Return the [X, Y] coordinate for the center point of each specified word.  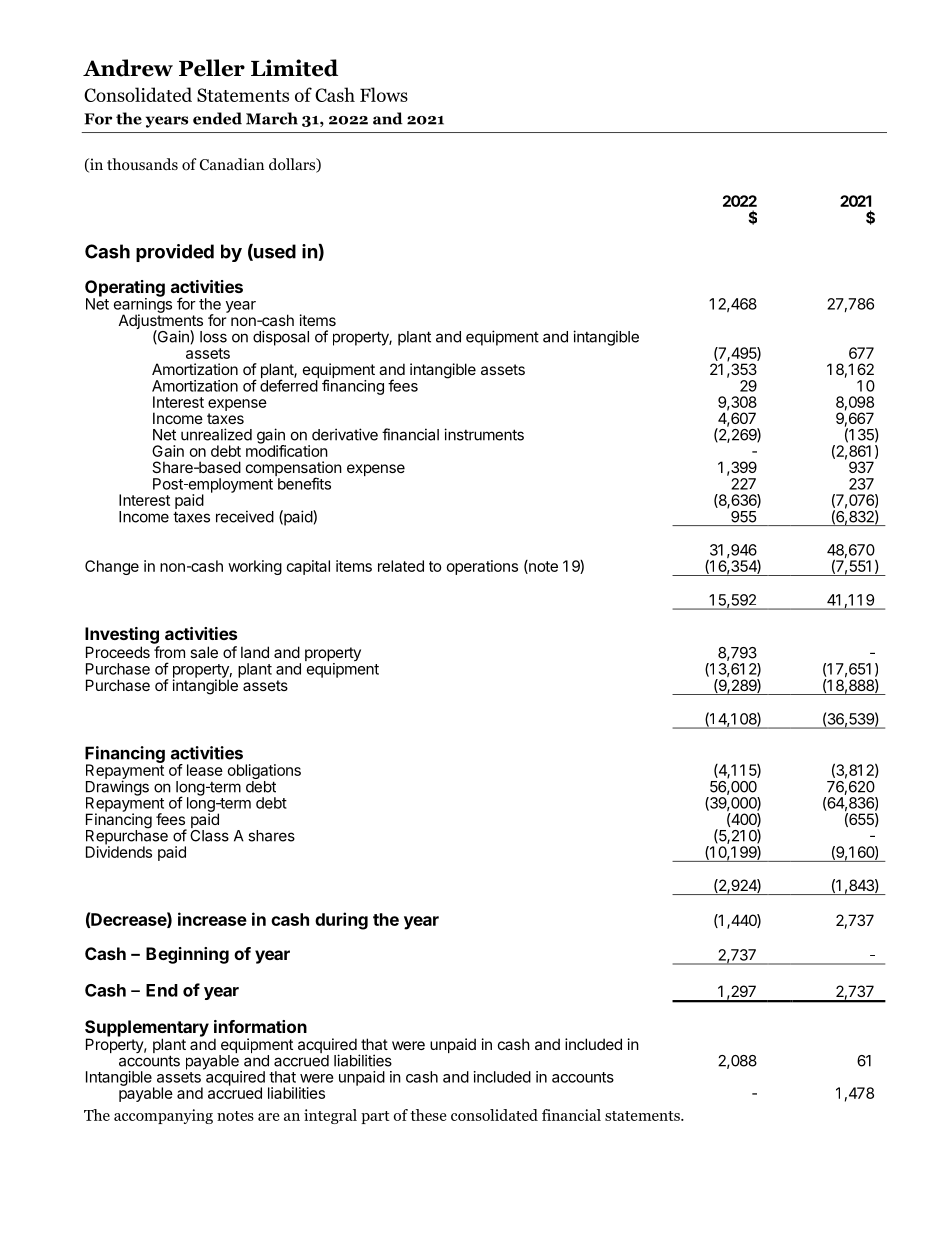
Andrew [128, 68]
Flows [384, 94]
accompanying [163, 1116]
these [428, 1115]
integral [330, 1116]
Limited [294, 68]
